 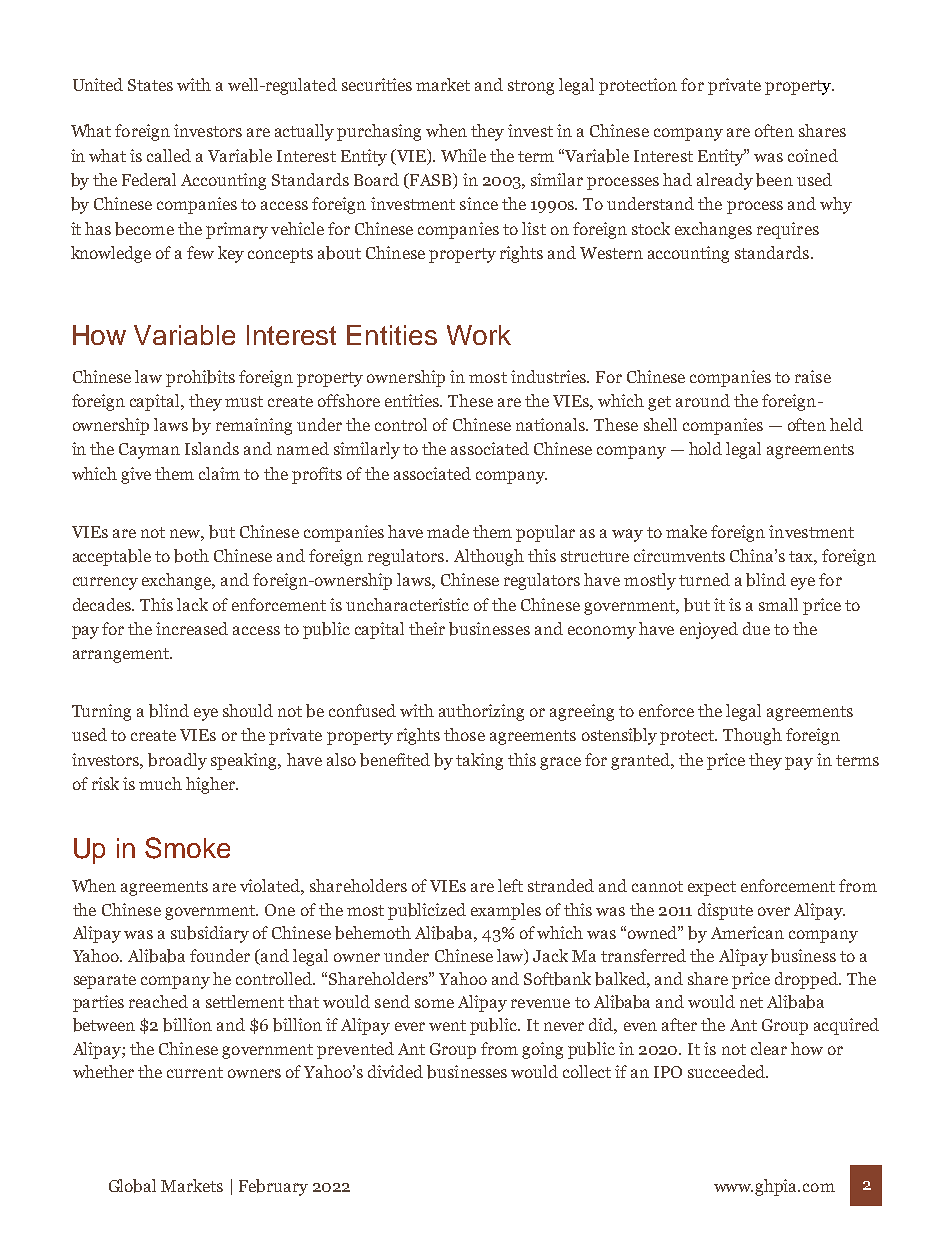 What do you see at coordinates (464, 734) in the screenshot?
I see `those` at bounding box center [464, 734].
